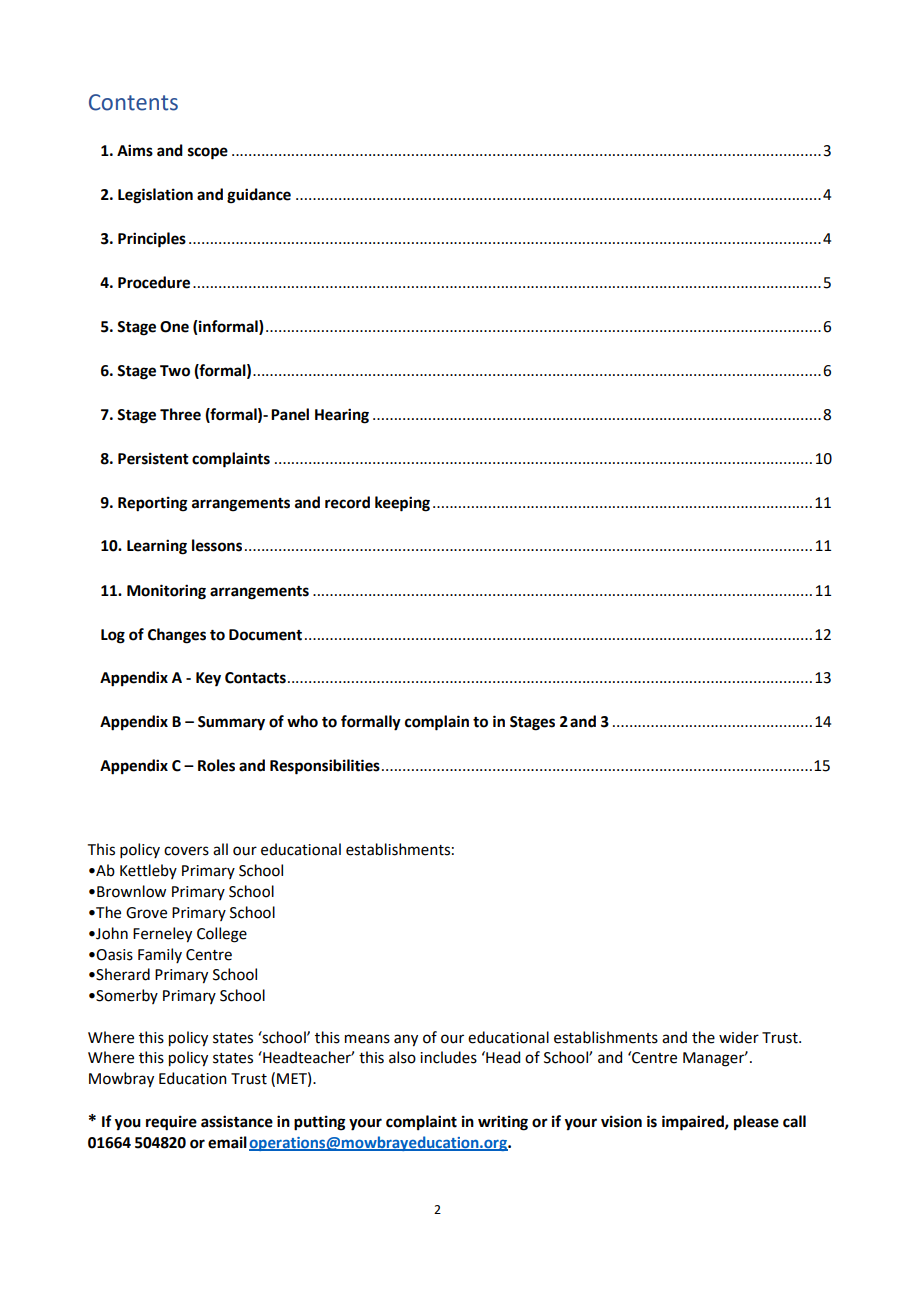 The width and height of the document is (924, 1307). Describe the element at coordinates (177, 636) in the document. I see `Changes` at that location.
